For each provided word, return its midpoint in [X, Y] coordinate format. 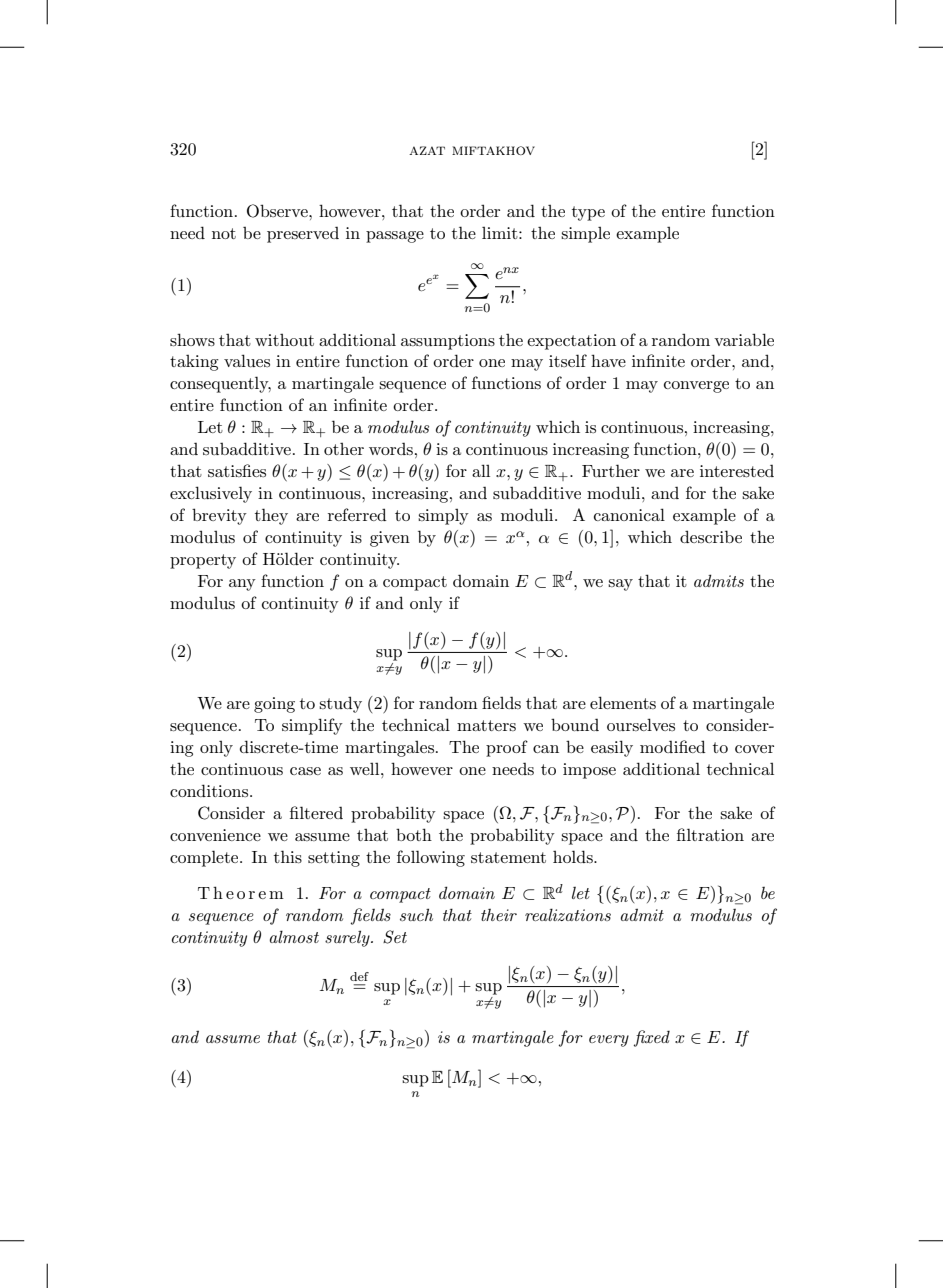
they [271, 516]
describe [711, 536]
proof [507, 748]
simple [585, 235]
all [481, 470]
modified [673, 746]
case [305, 771]
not [224, 233]
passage [395, 237]
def [359, 976]
